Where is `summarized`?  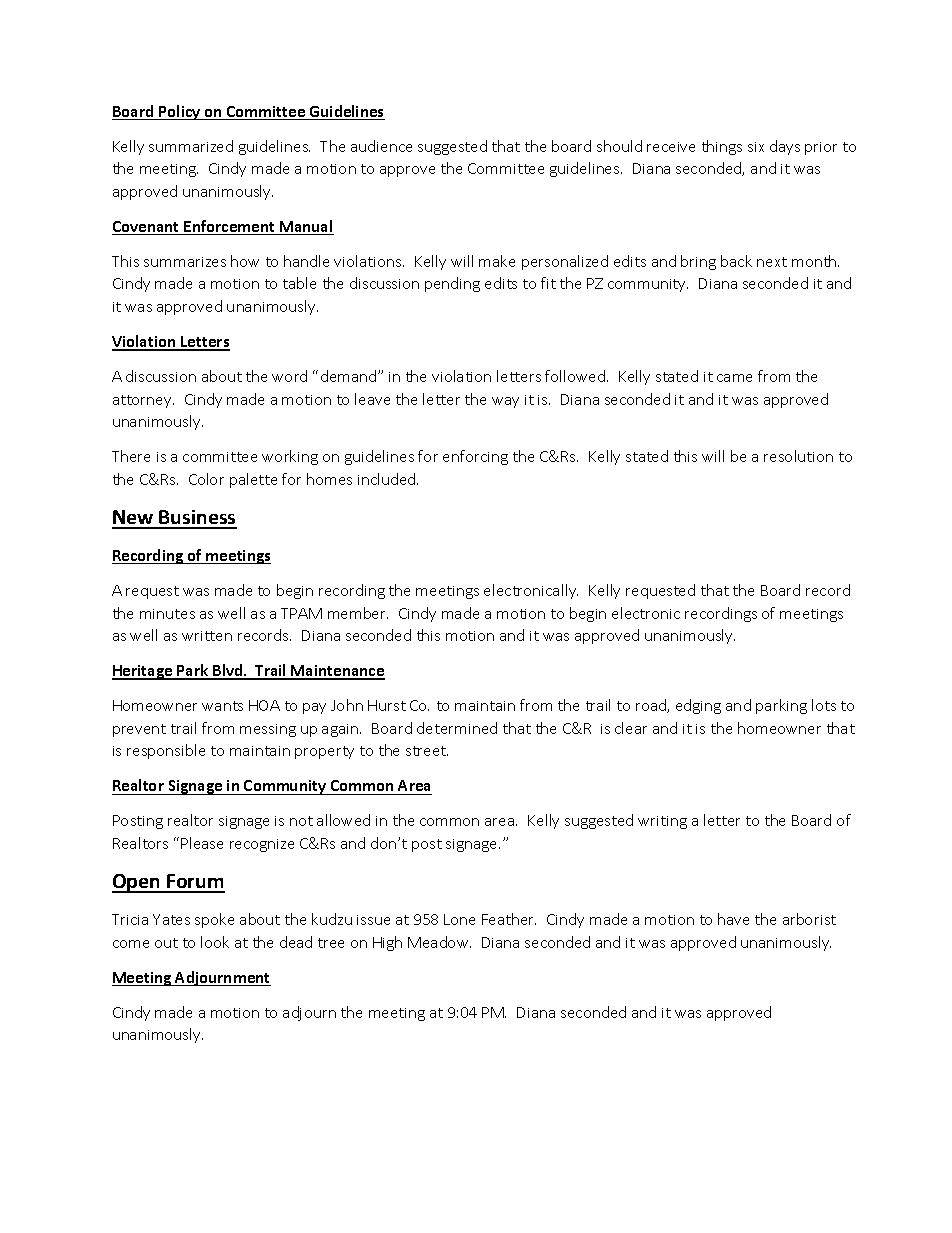 summarized is located at coordinates (191, 146).
